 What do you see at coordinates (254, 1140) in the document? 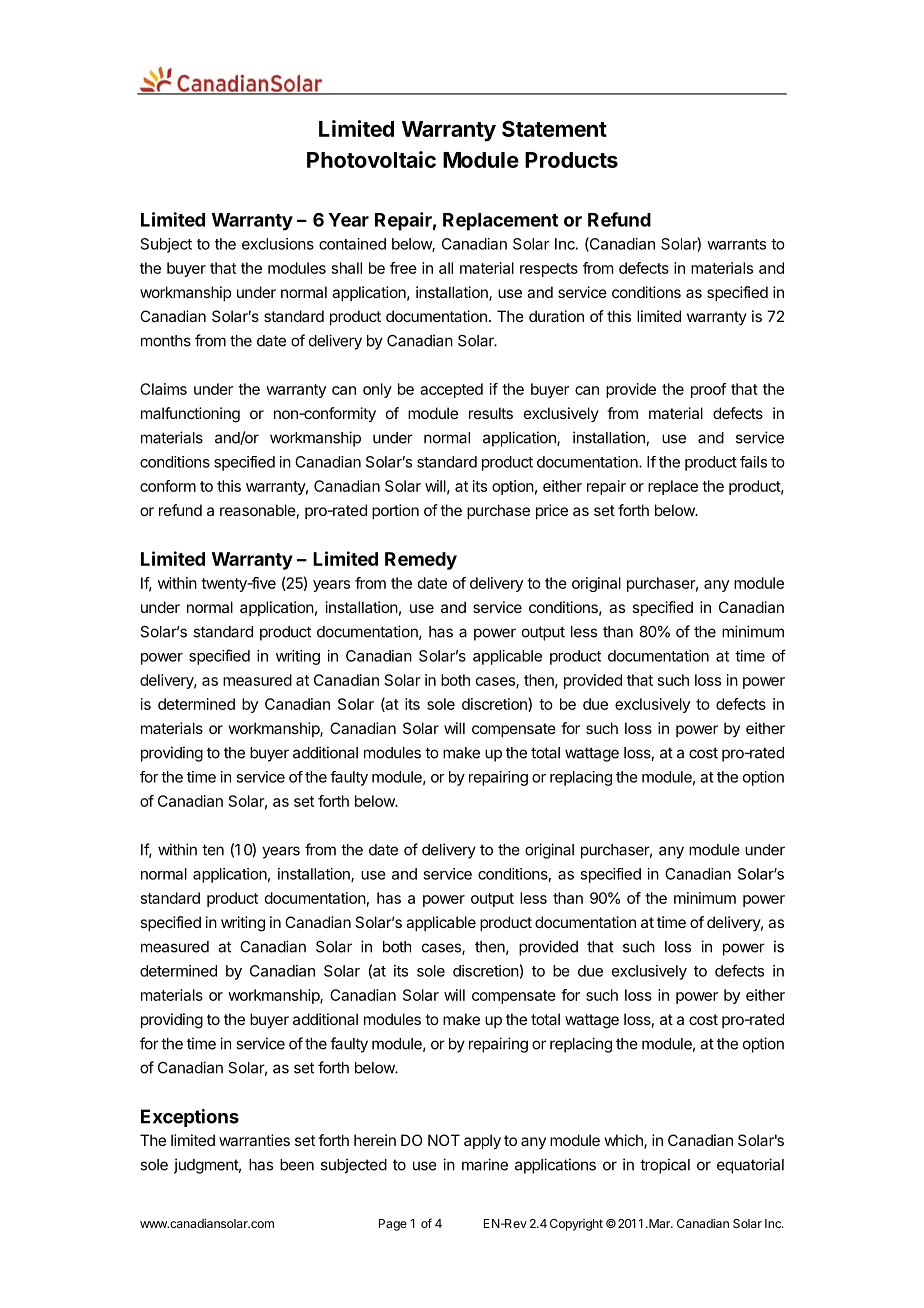
I see `warranties` at bounding box center [254, 1140].
